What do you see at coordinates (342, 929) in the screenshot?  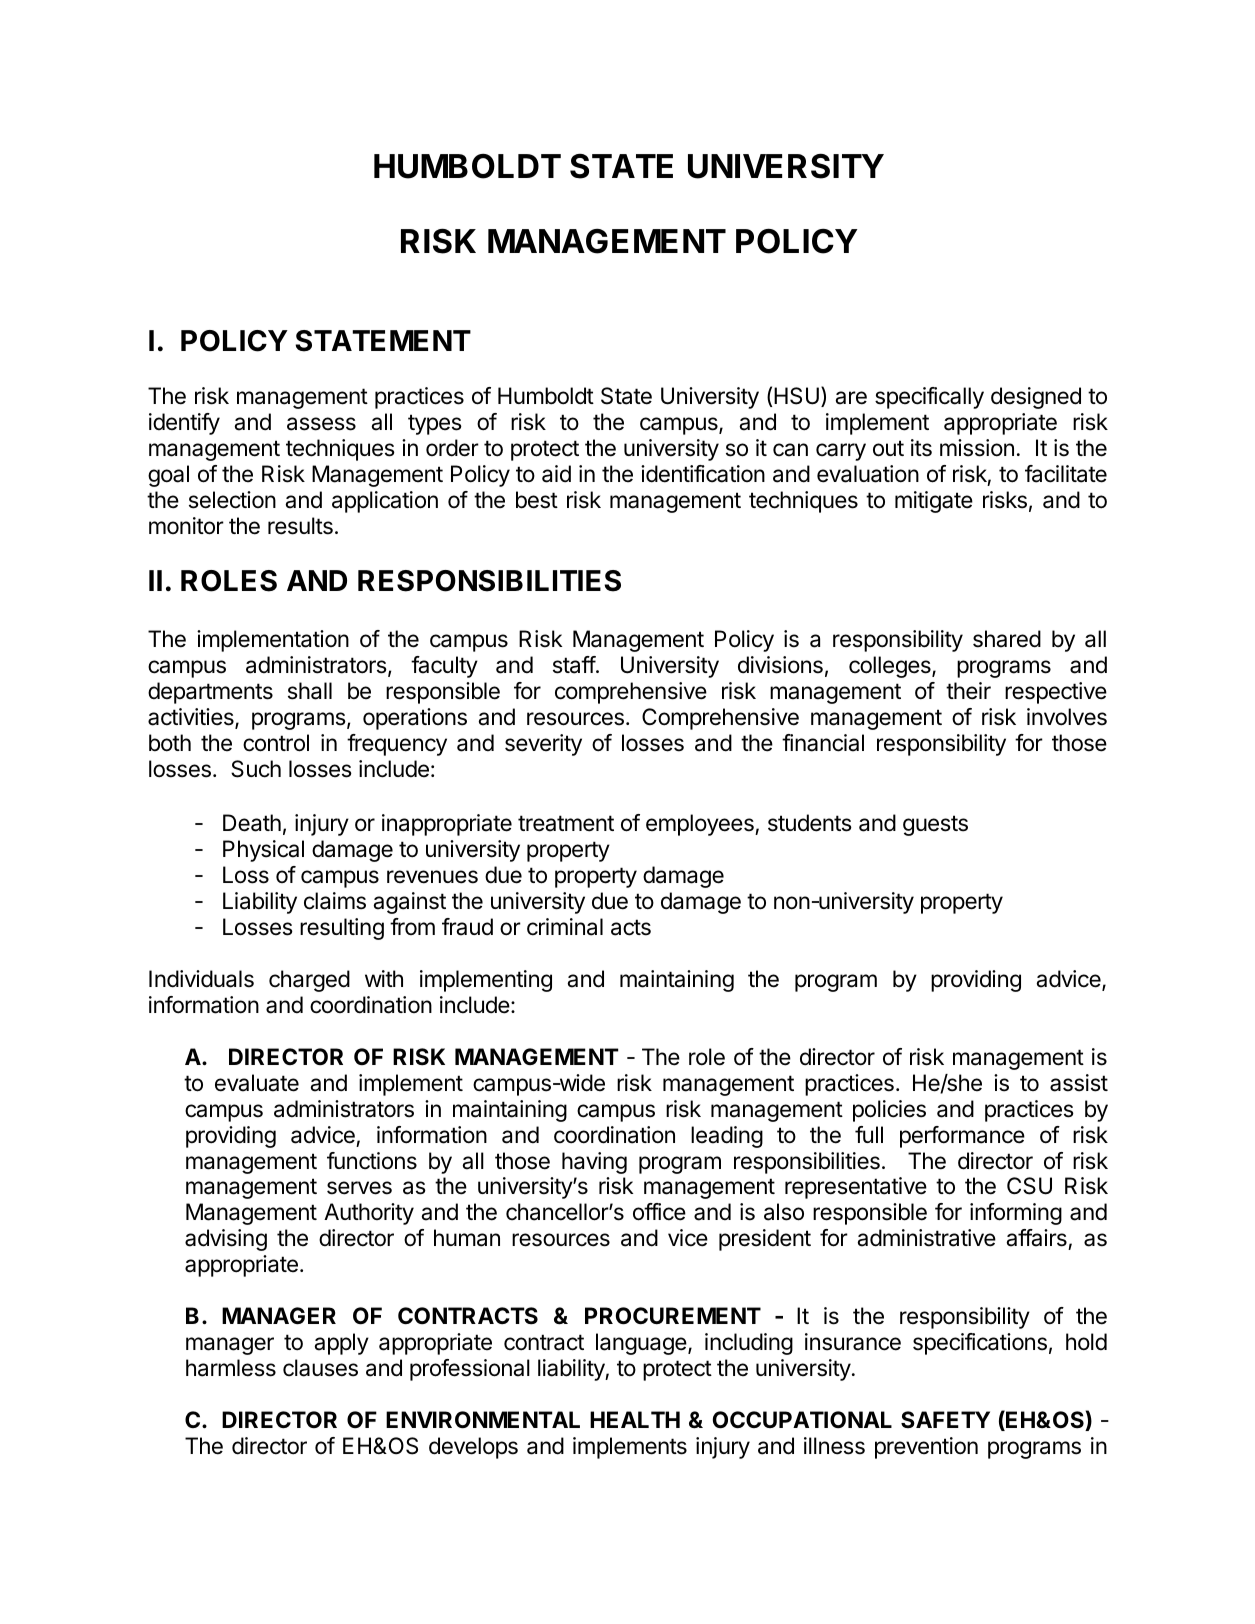 I see `resulting` at bounding box center [342, 929].
